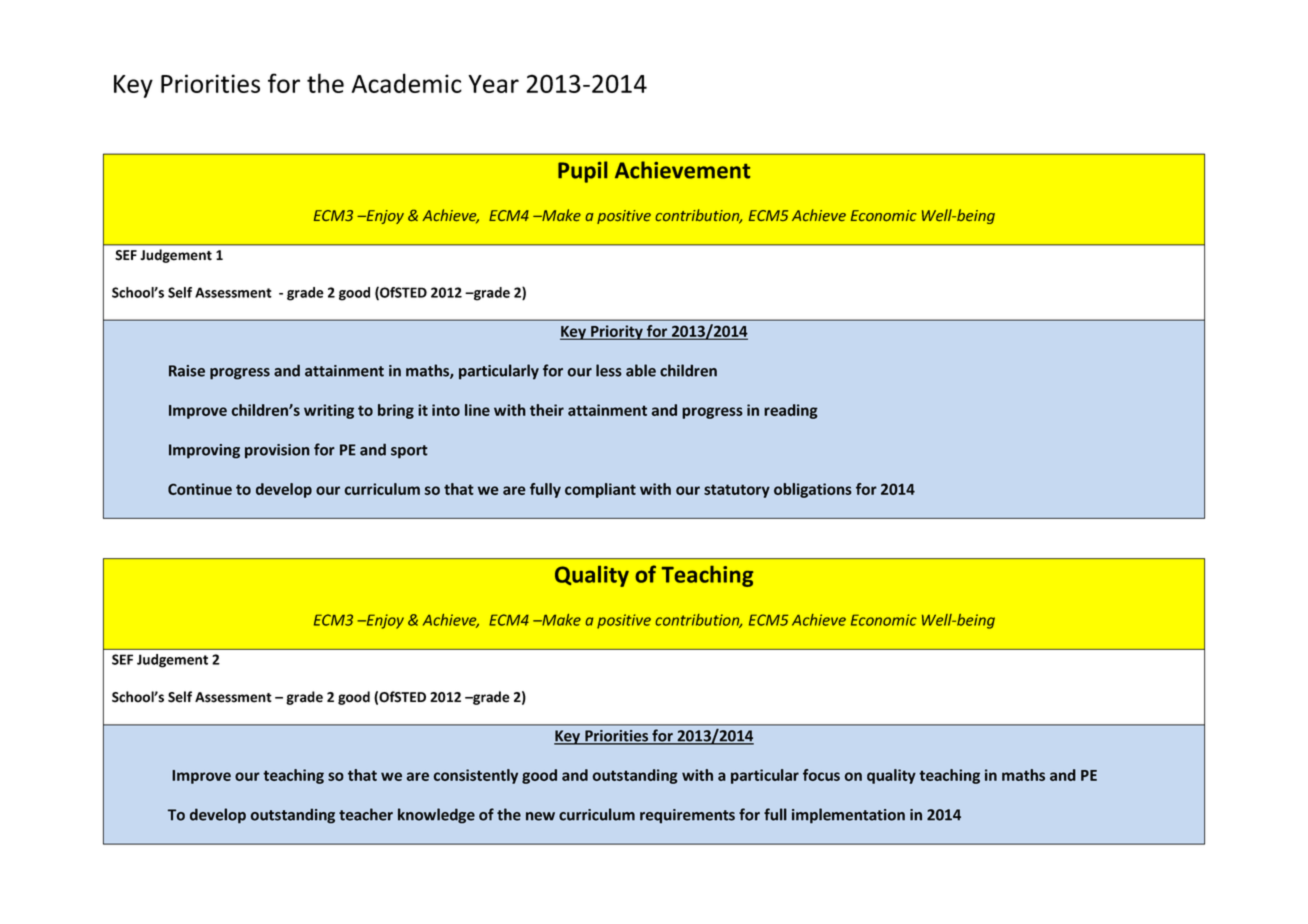 The height and width of the screenshot is (924, 1308). Describe the element at coordinates (547, 410) in the screenshot. I see `their` at that location.
